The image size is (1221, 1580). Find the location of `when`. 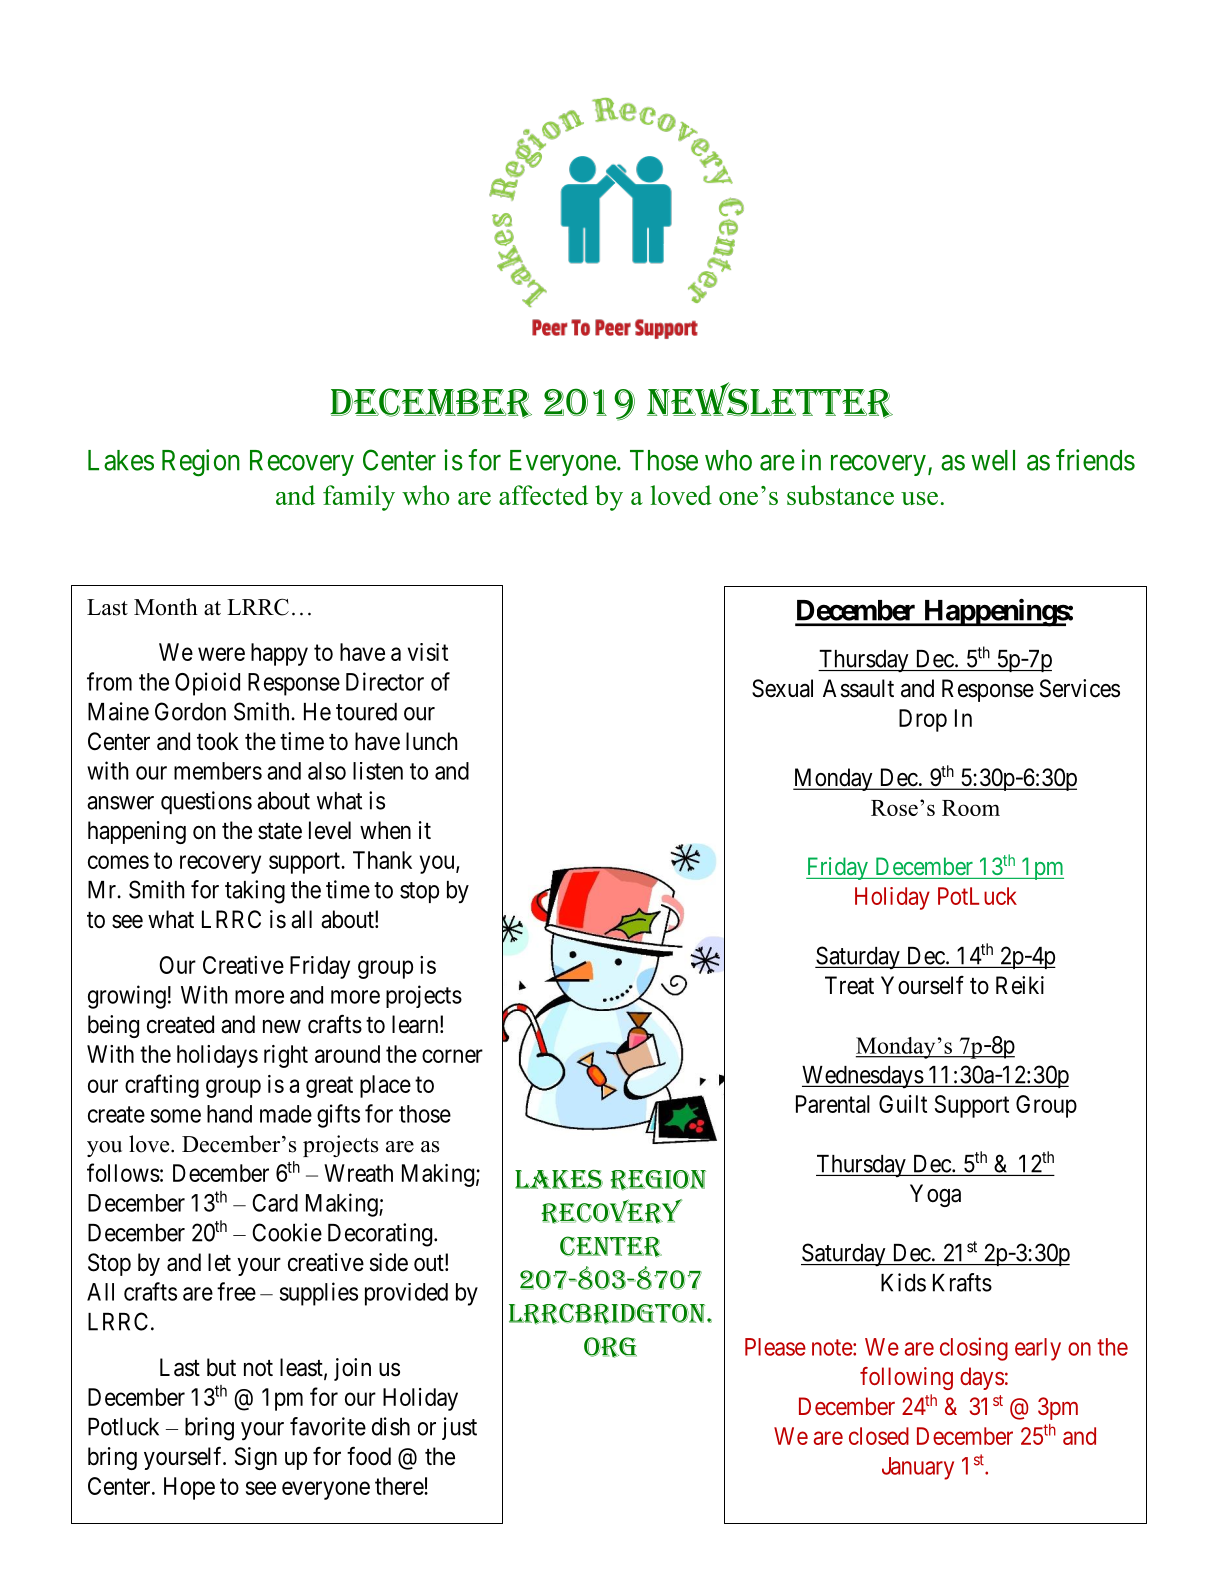

when is located at coordinates (385, 830).
